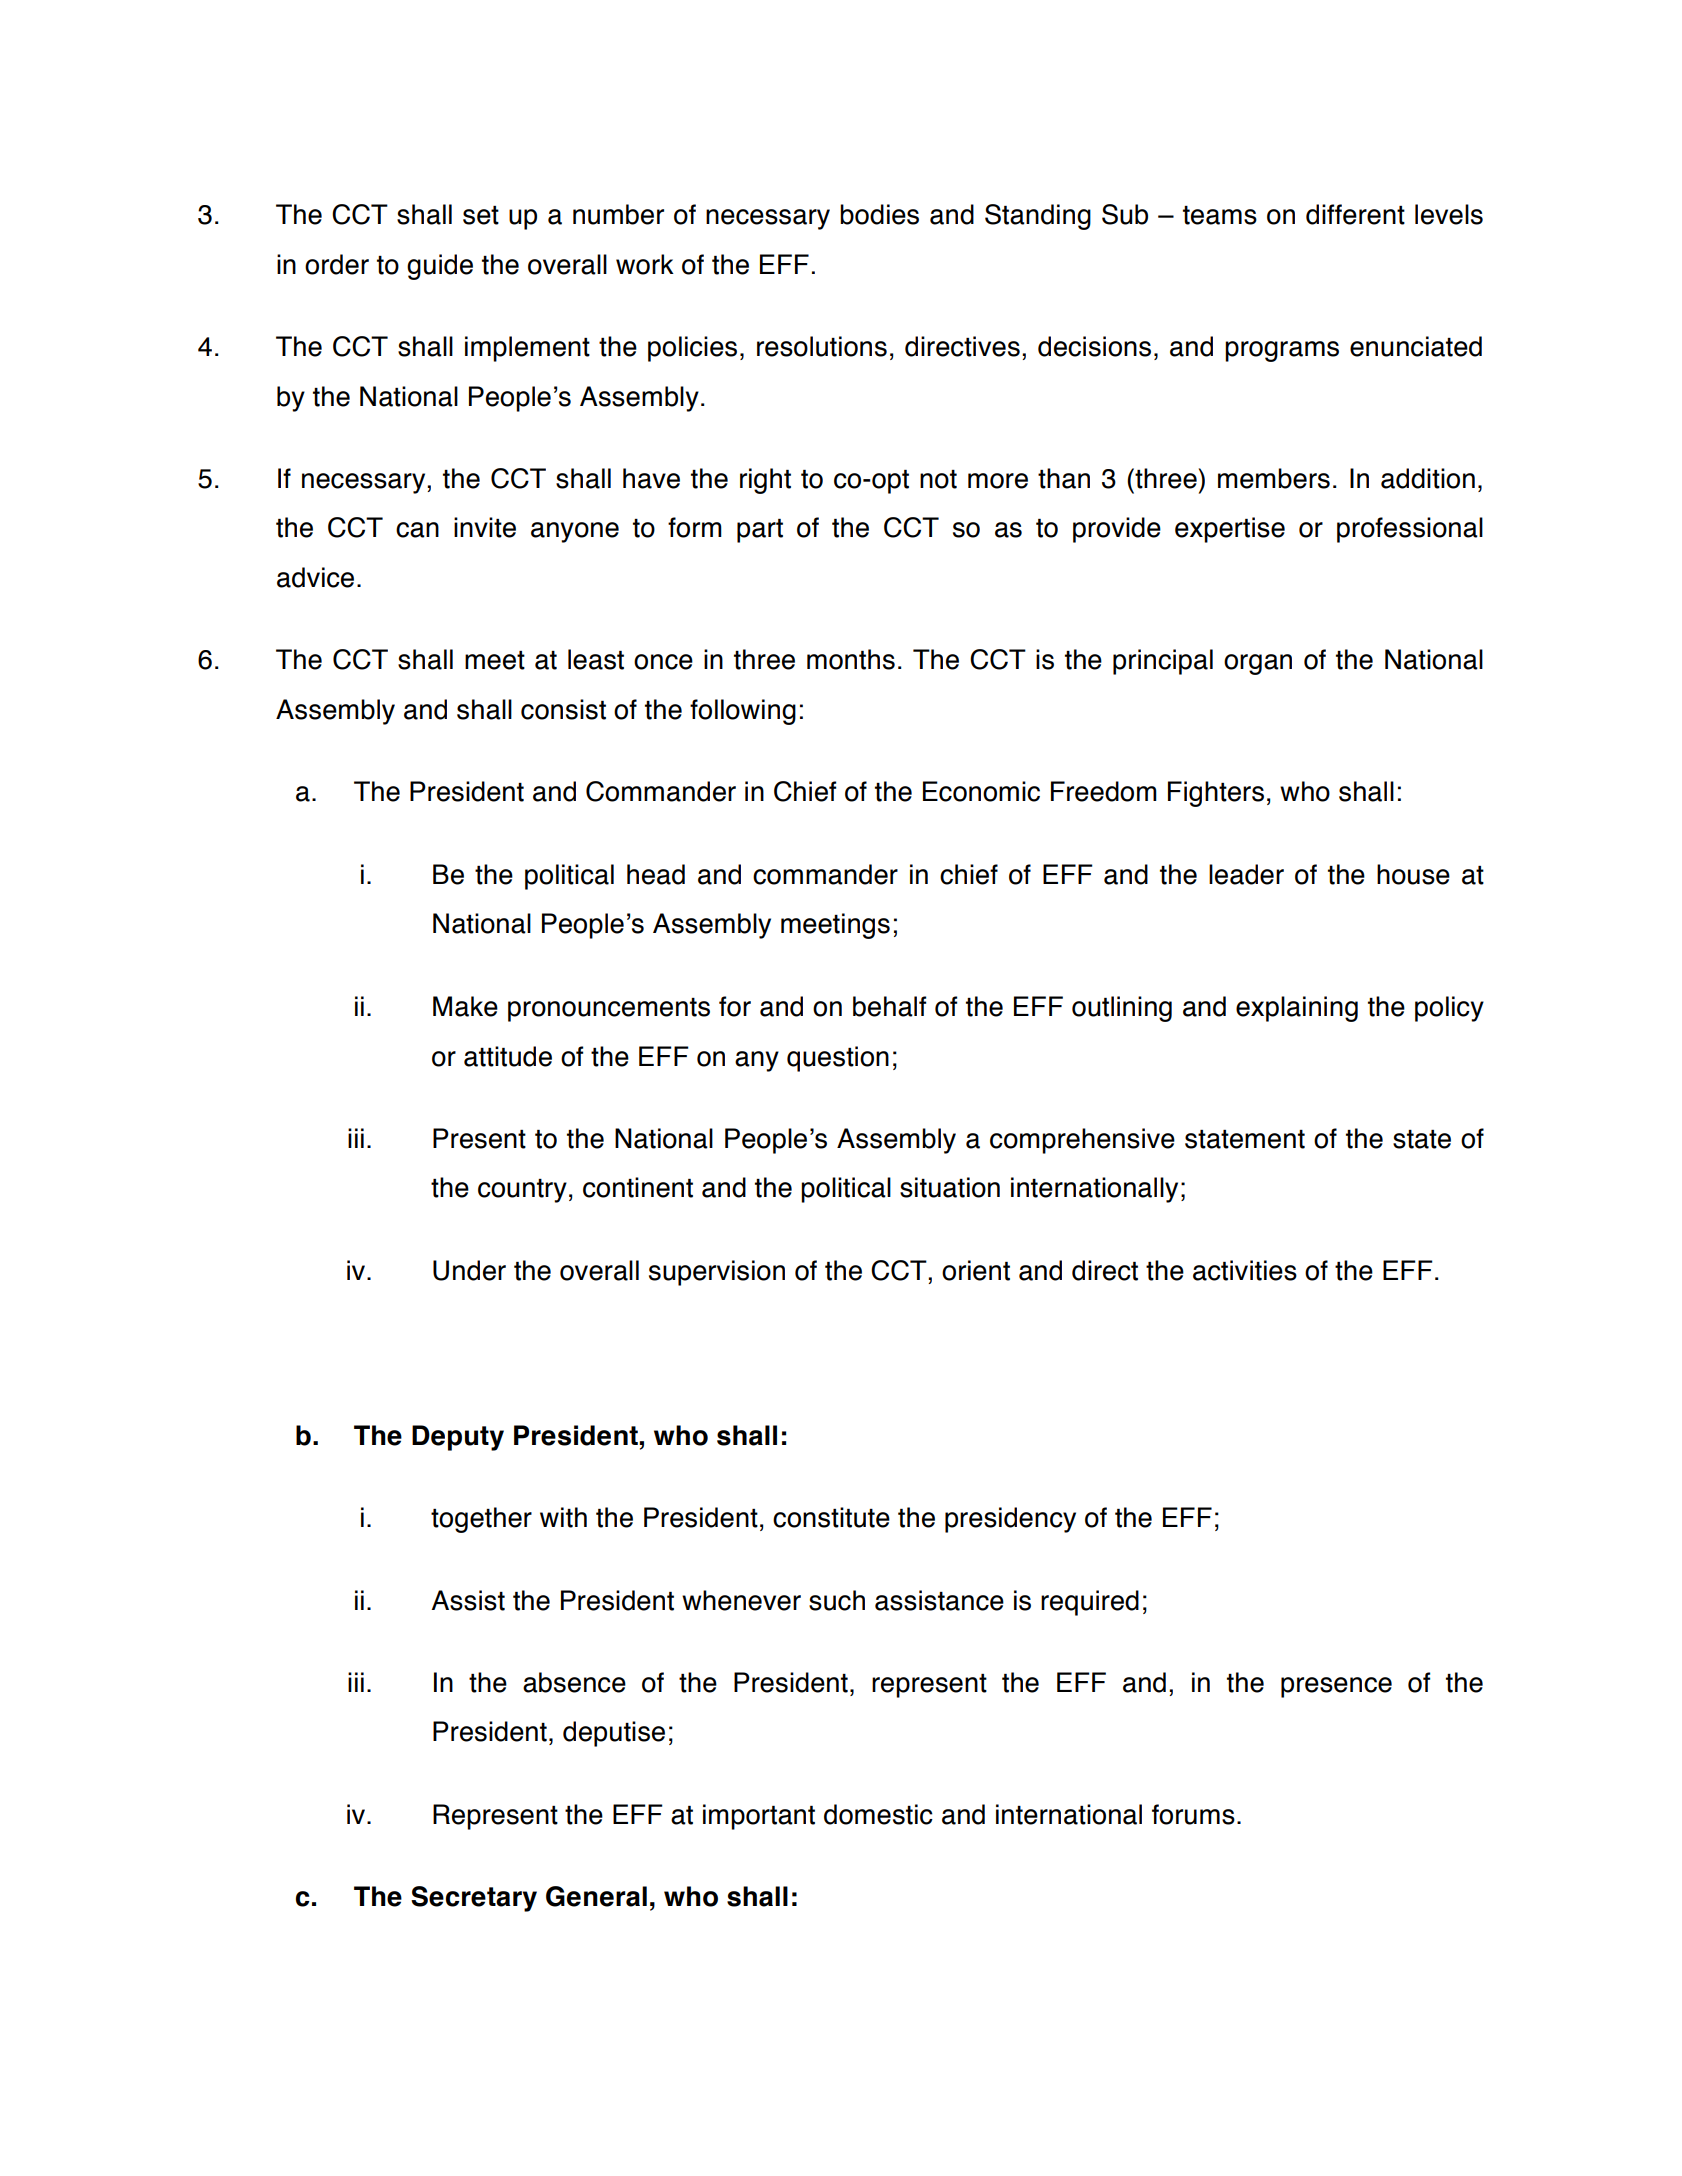  I want to click on activities, so click(1245, 1270).
